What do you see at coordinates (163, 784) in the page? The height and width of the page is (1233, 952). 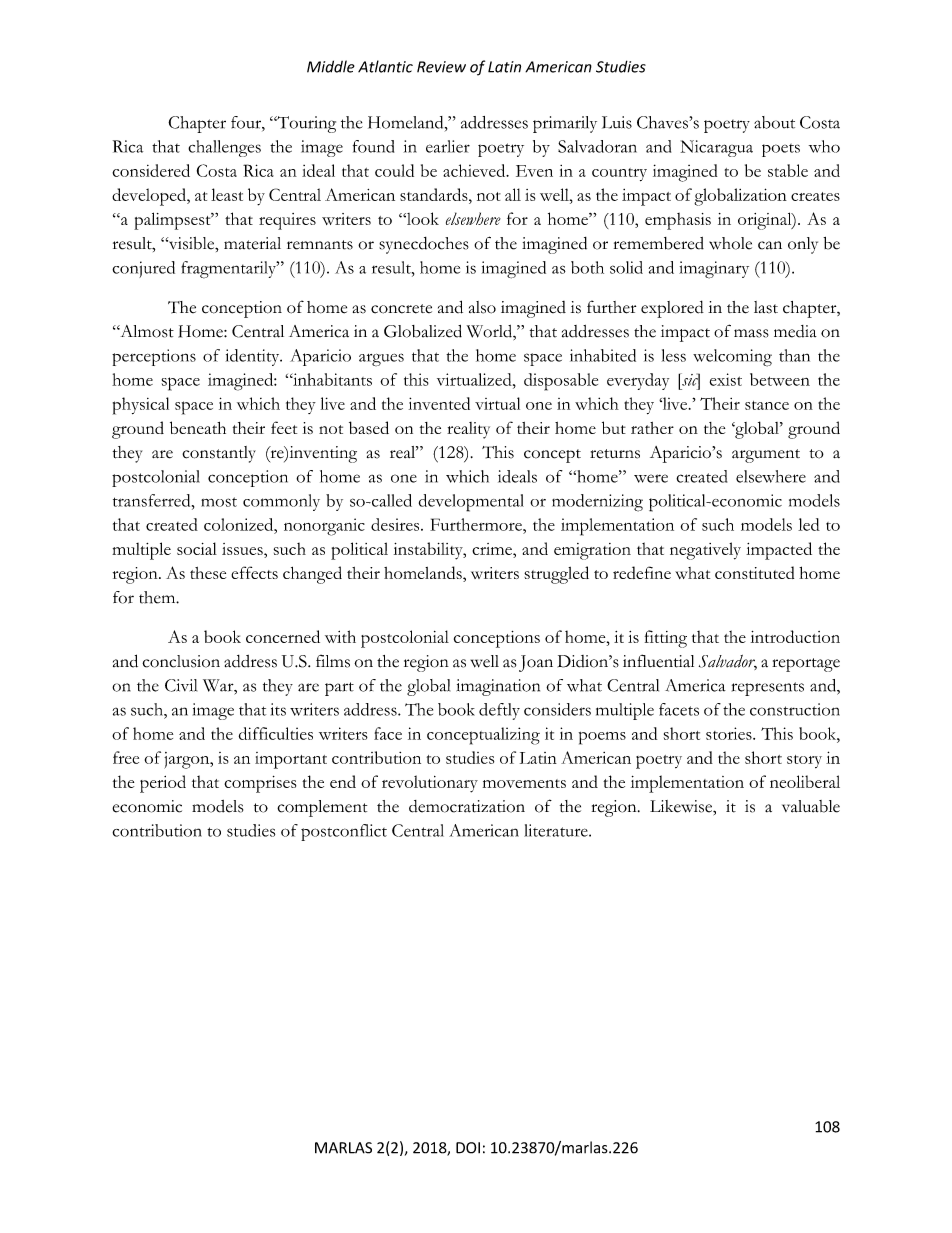 I see `period` at bounding box center [163, 784].
